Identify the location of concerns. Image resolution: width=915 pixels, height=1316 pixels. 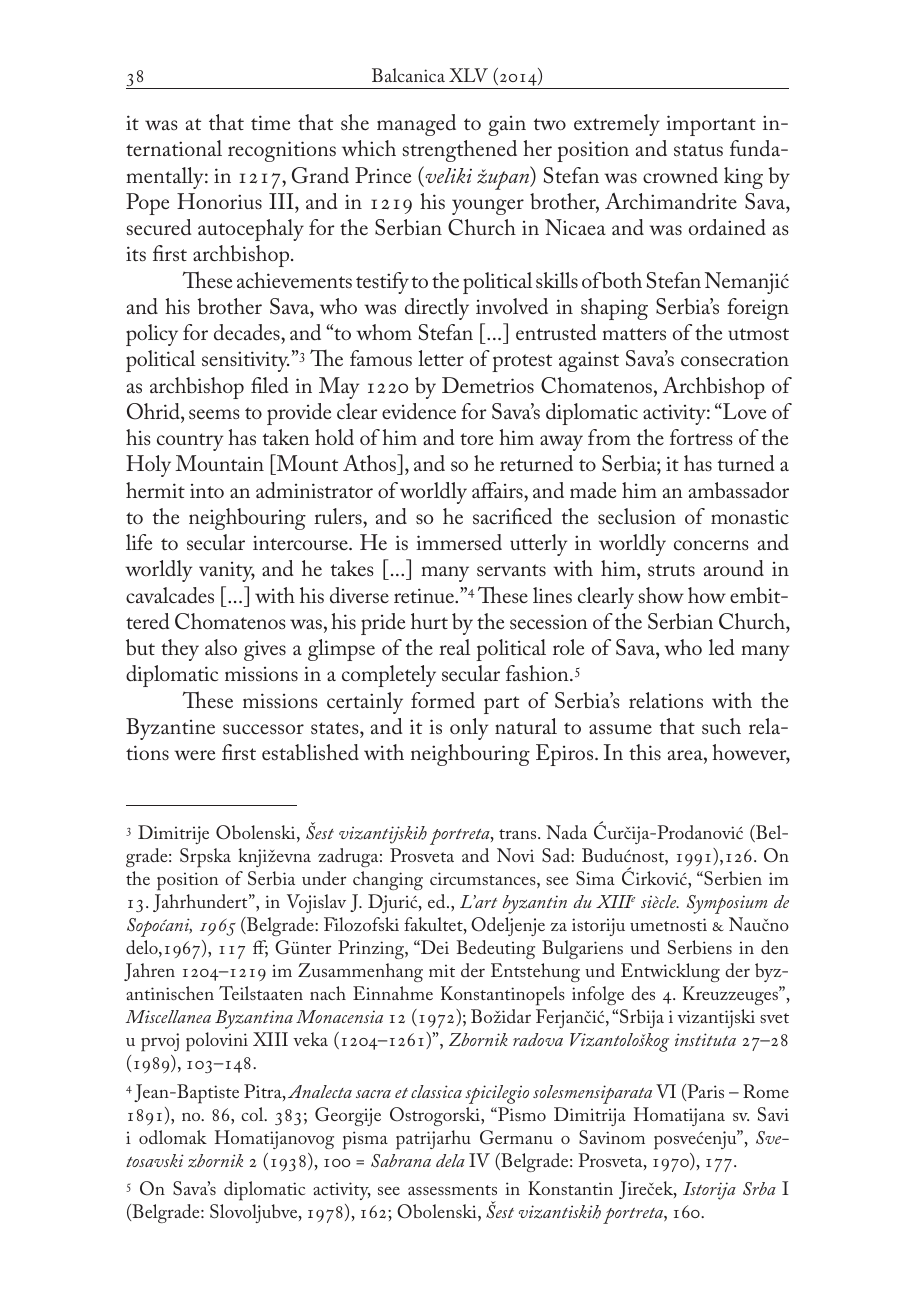
(711, 545).
